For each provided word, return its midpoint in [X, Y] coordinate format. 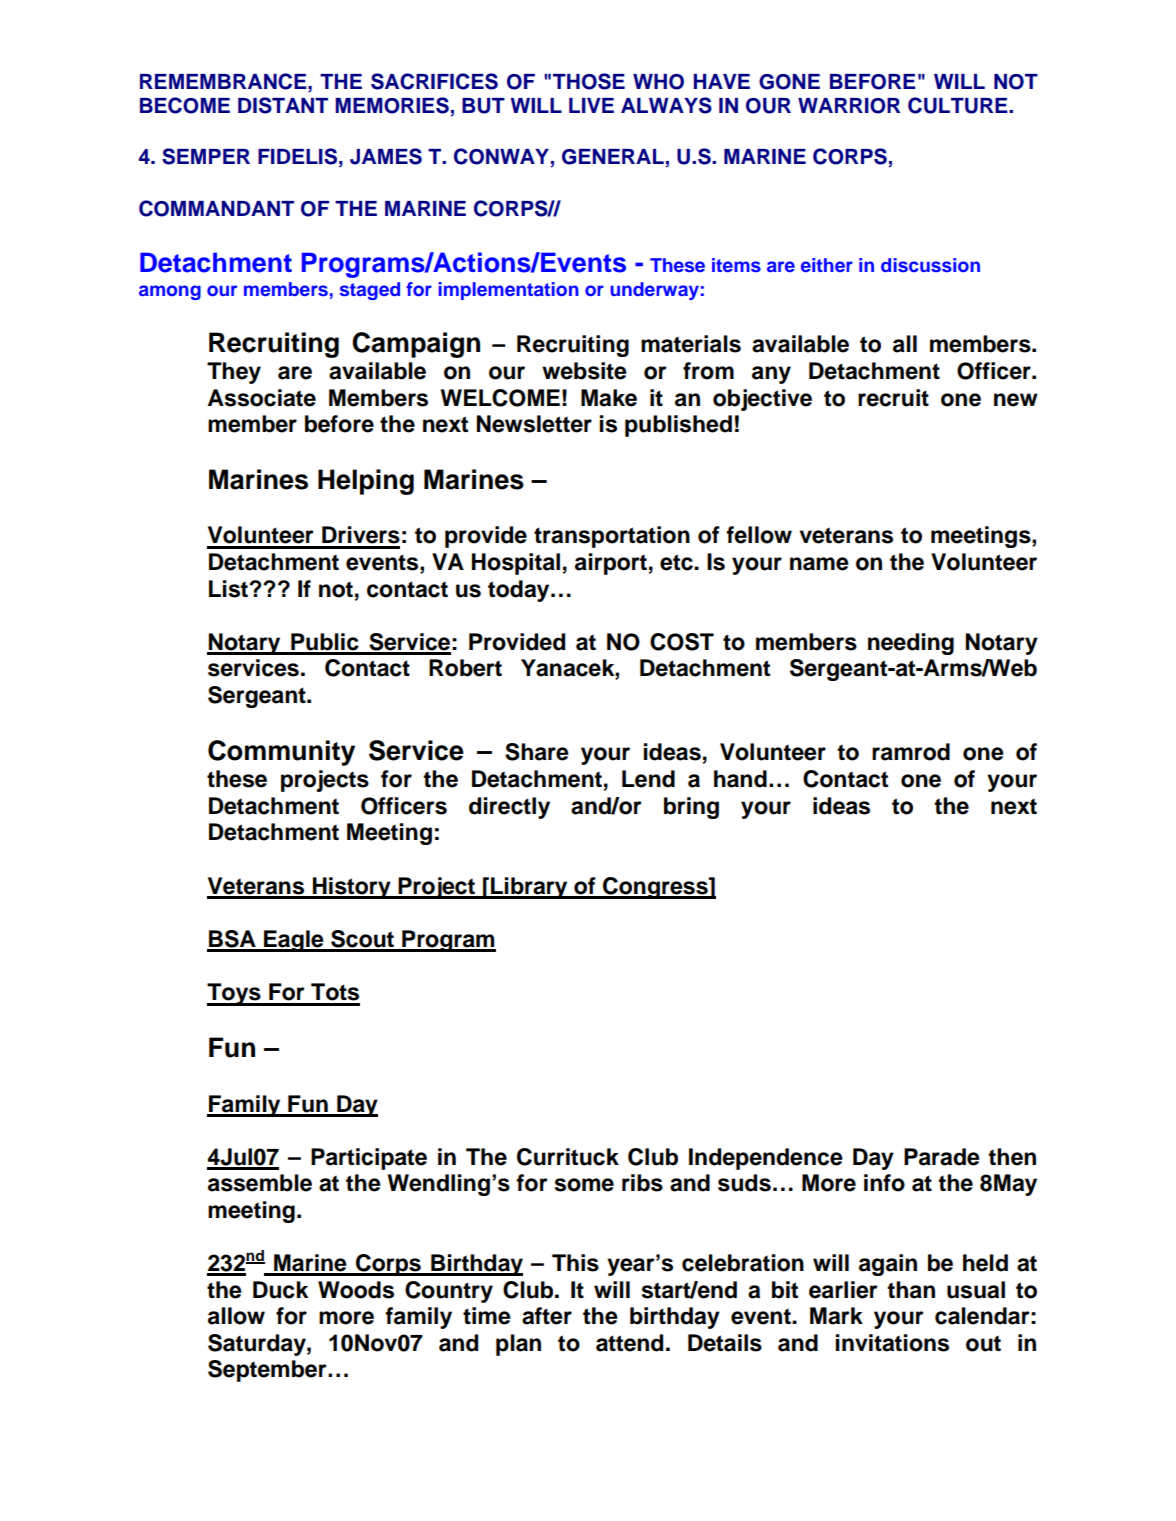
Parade [942, 1157]
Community [281, 753]
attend [629, 1343]
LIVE [591, 105]
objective [762, 400]
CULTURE [959, 105]
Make [609, 398]
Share [537, 752]
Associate [262, 398]
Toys [235, 994]
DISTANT [283, 105]
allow [236, 1316]
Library [529, 888]
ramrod [911, 752]
